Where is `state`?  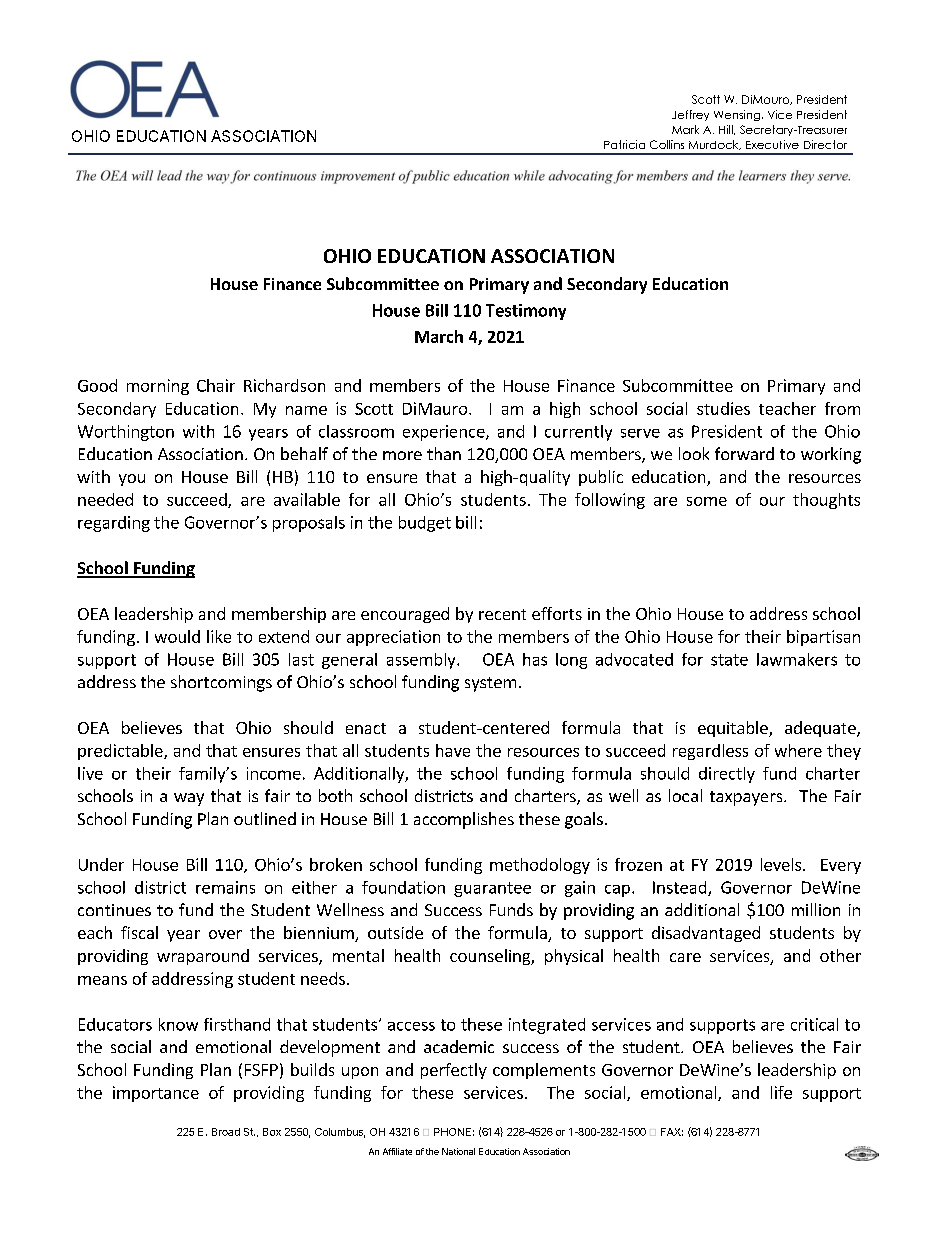
state is located at coordinates (729, 660).
